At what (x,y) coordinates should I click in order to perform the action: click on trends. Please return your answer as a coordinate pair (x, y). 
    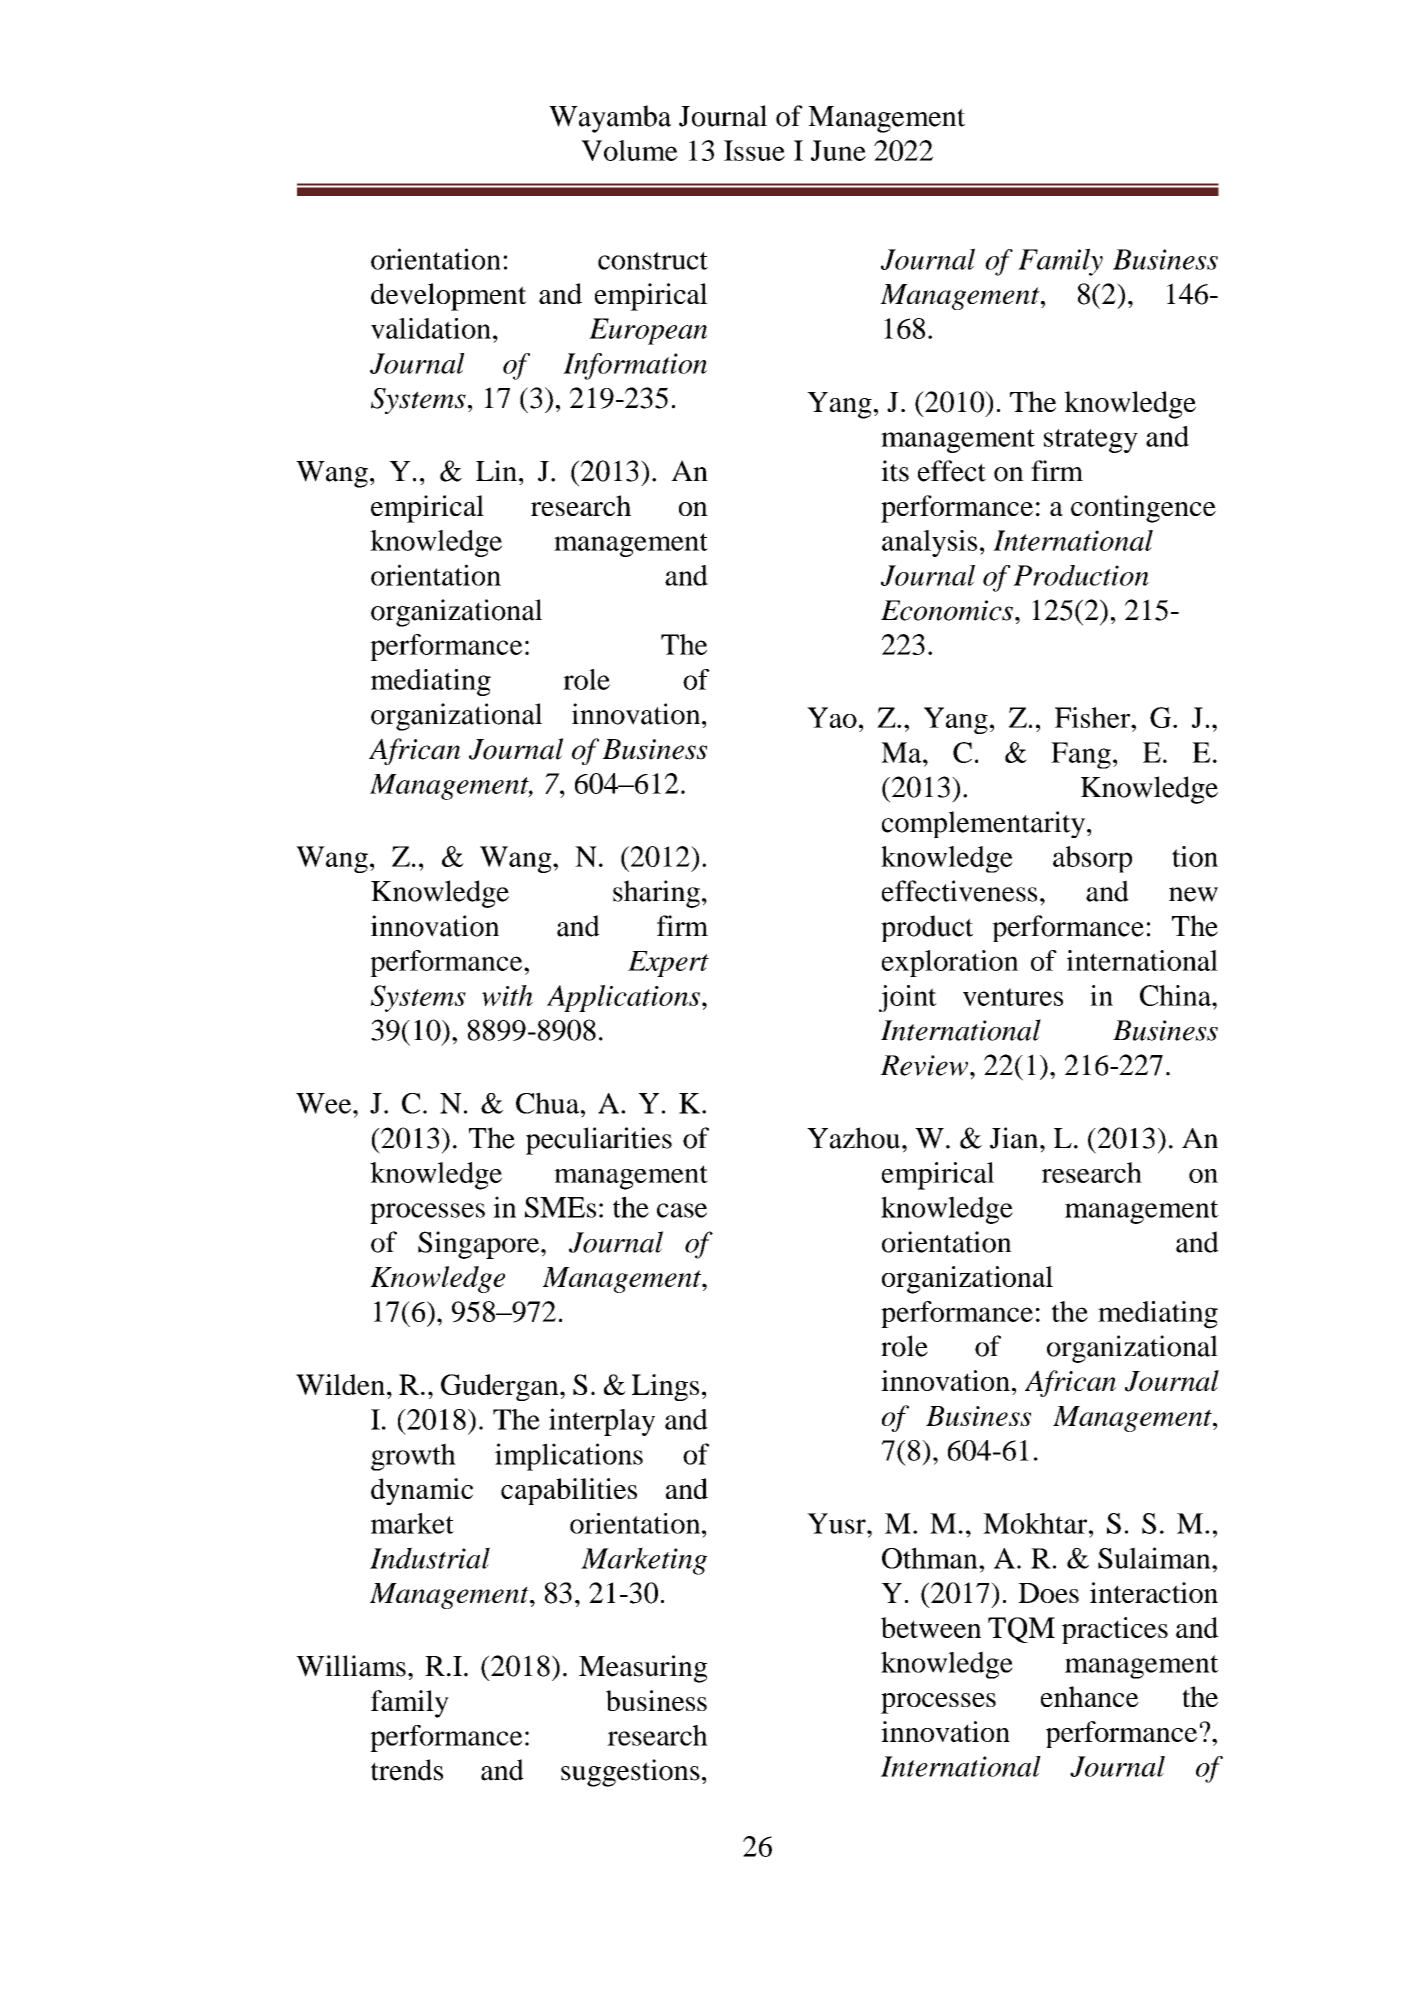
    Looking at the image, I should click on (407, 1770).
